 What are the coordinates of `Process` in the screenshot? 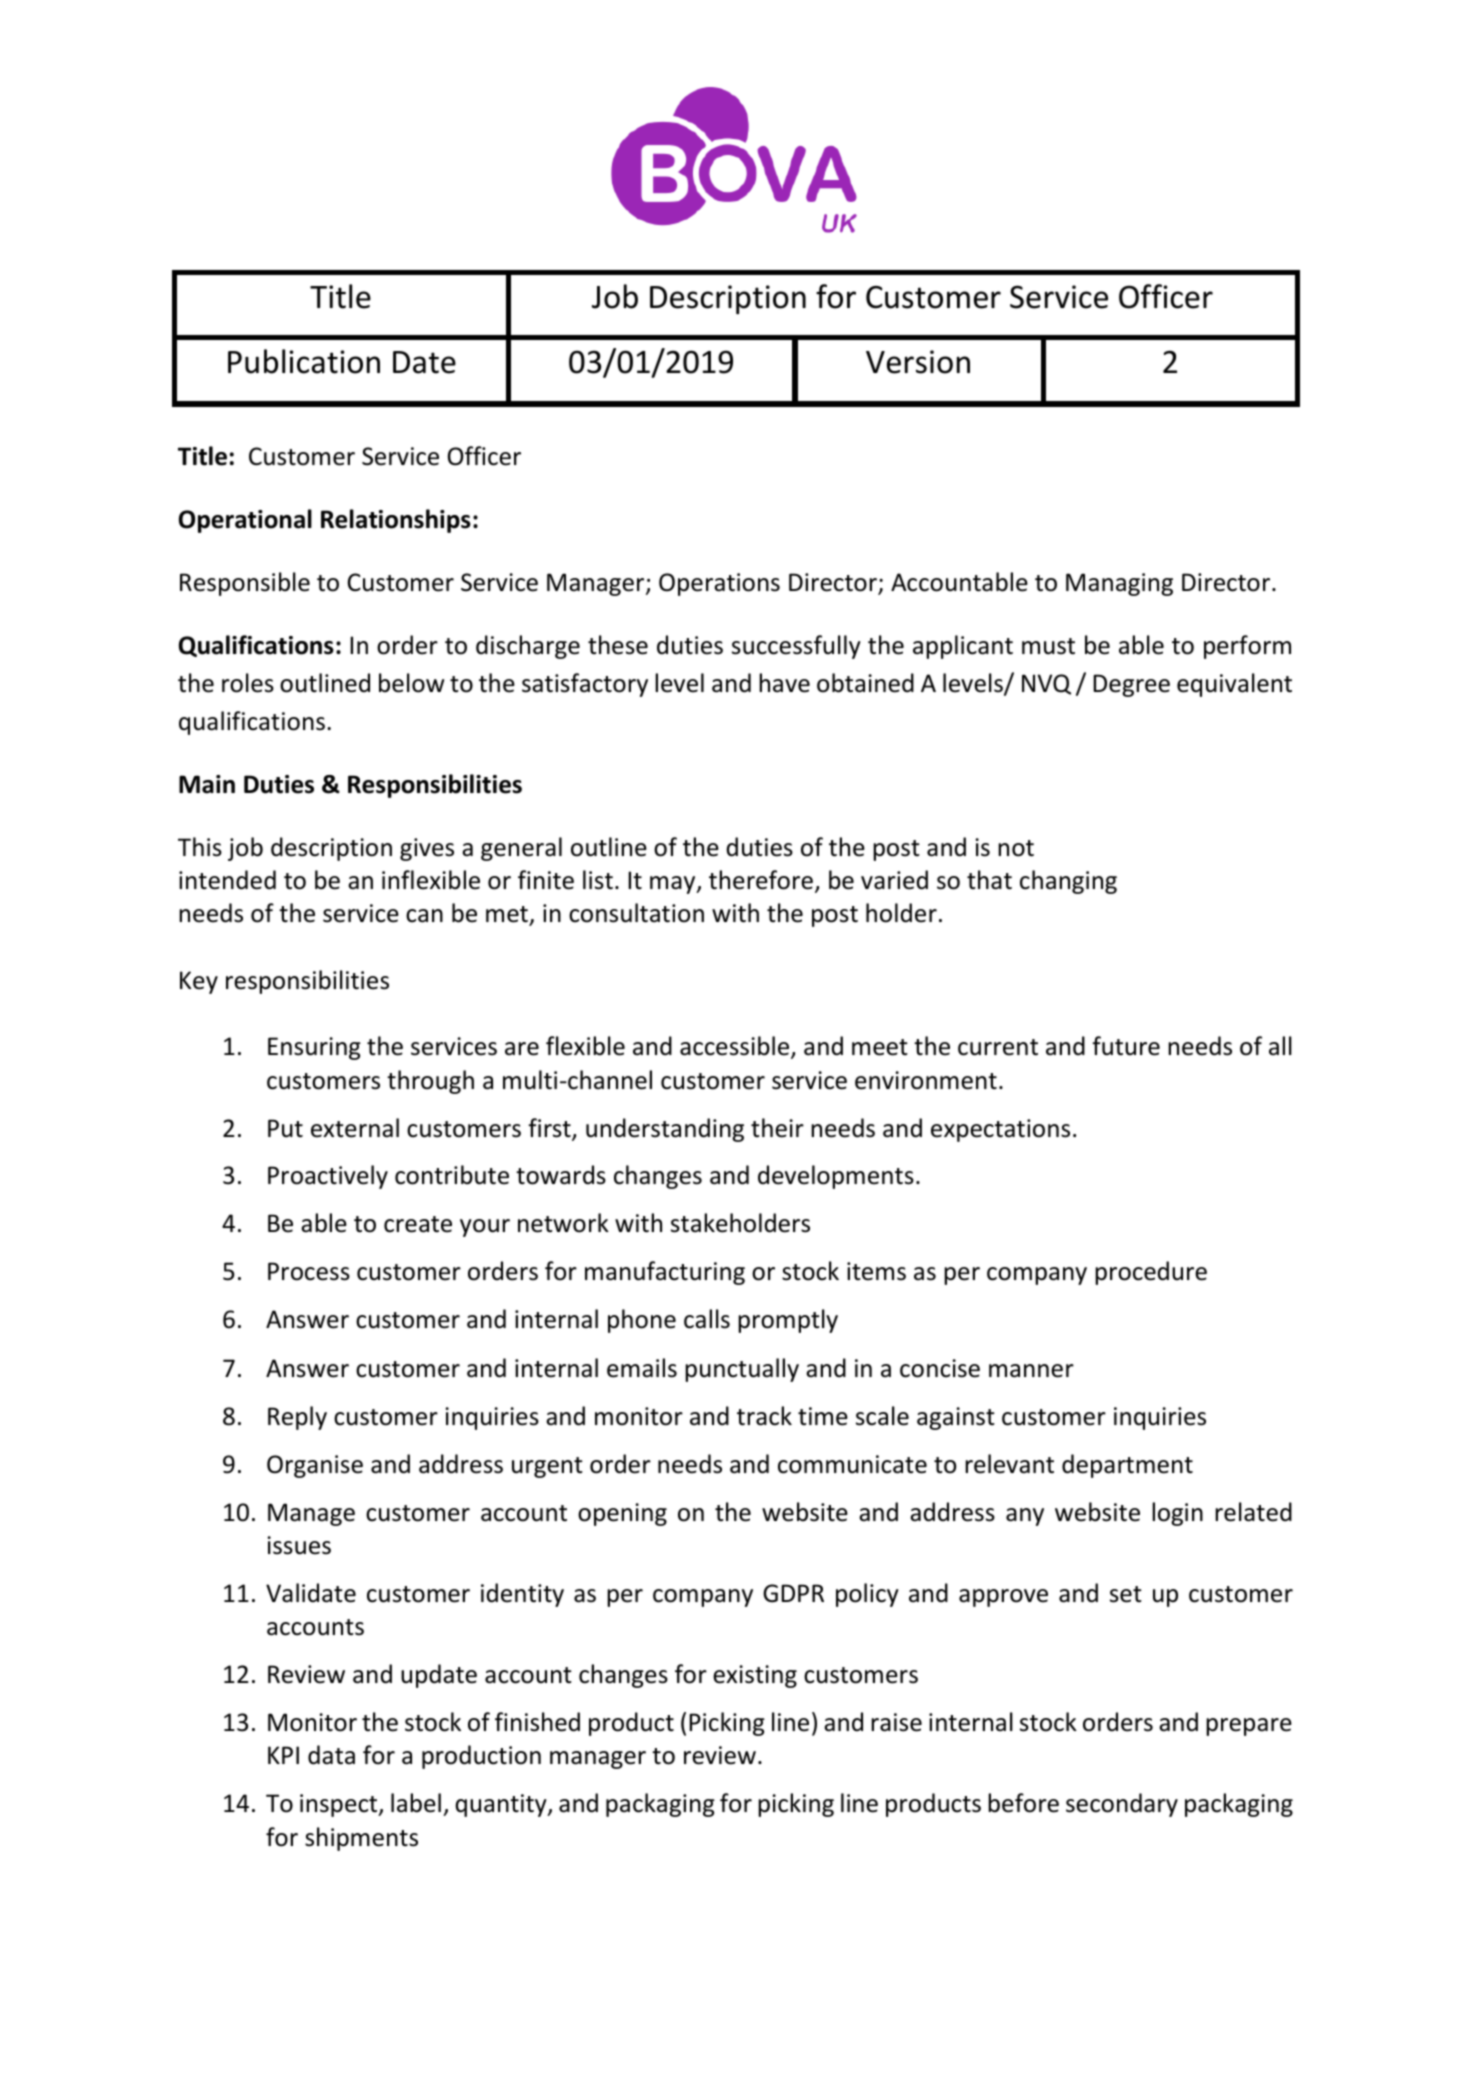 It's located at (309, 1271).
